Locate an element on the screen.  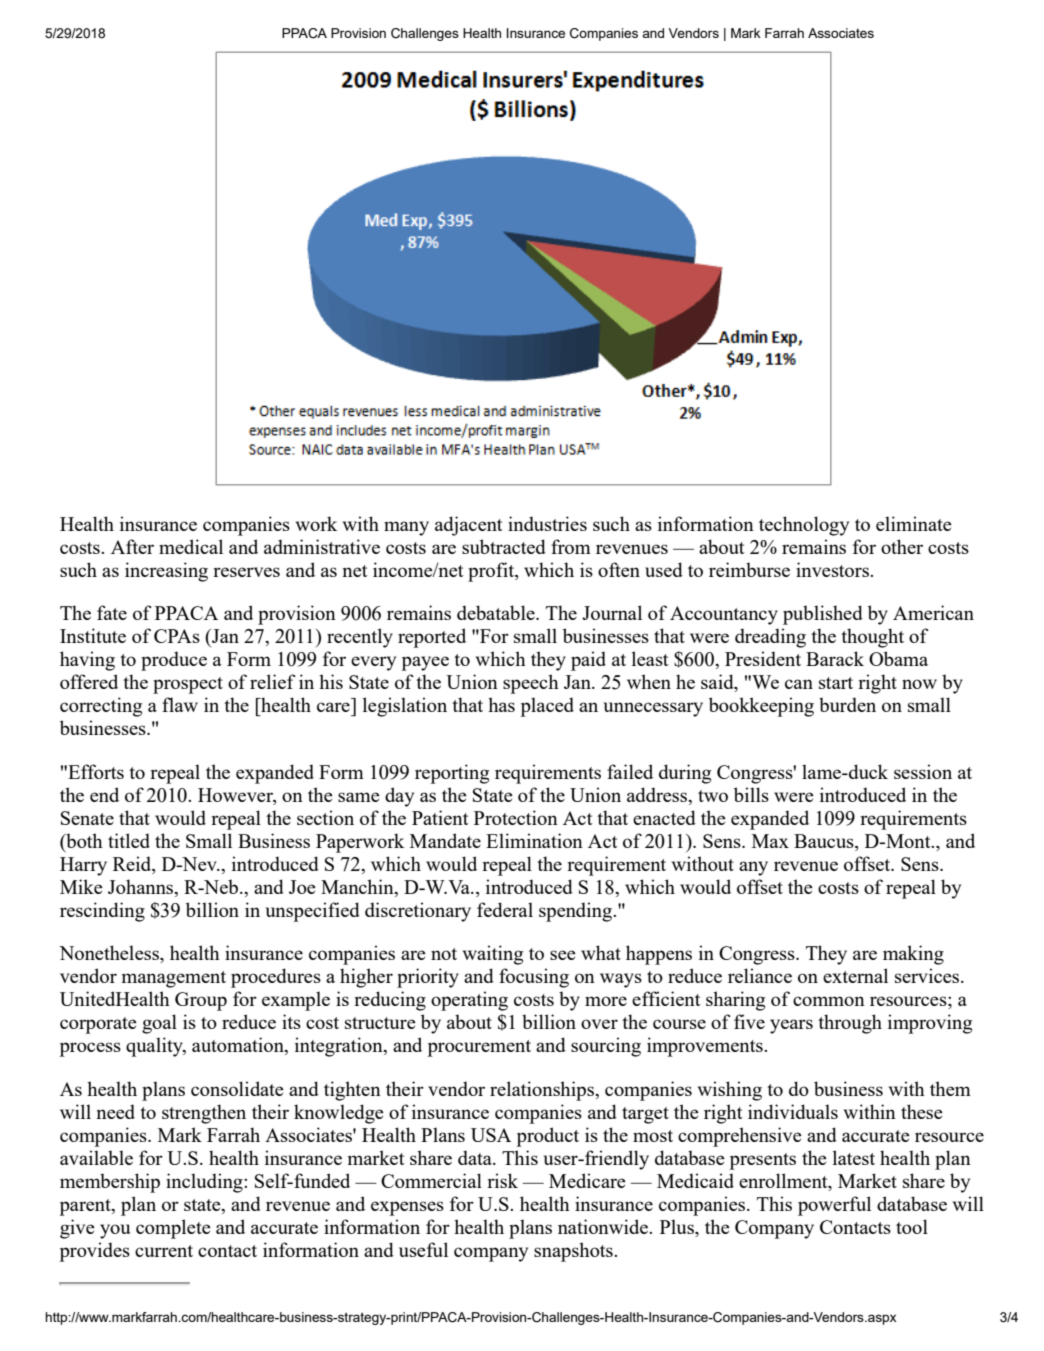
Max is located at coordinates (770, 841).
